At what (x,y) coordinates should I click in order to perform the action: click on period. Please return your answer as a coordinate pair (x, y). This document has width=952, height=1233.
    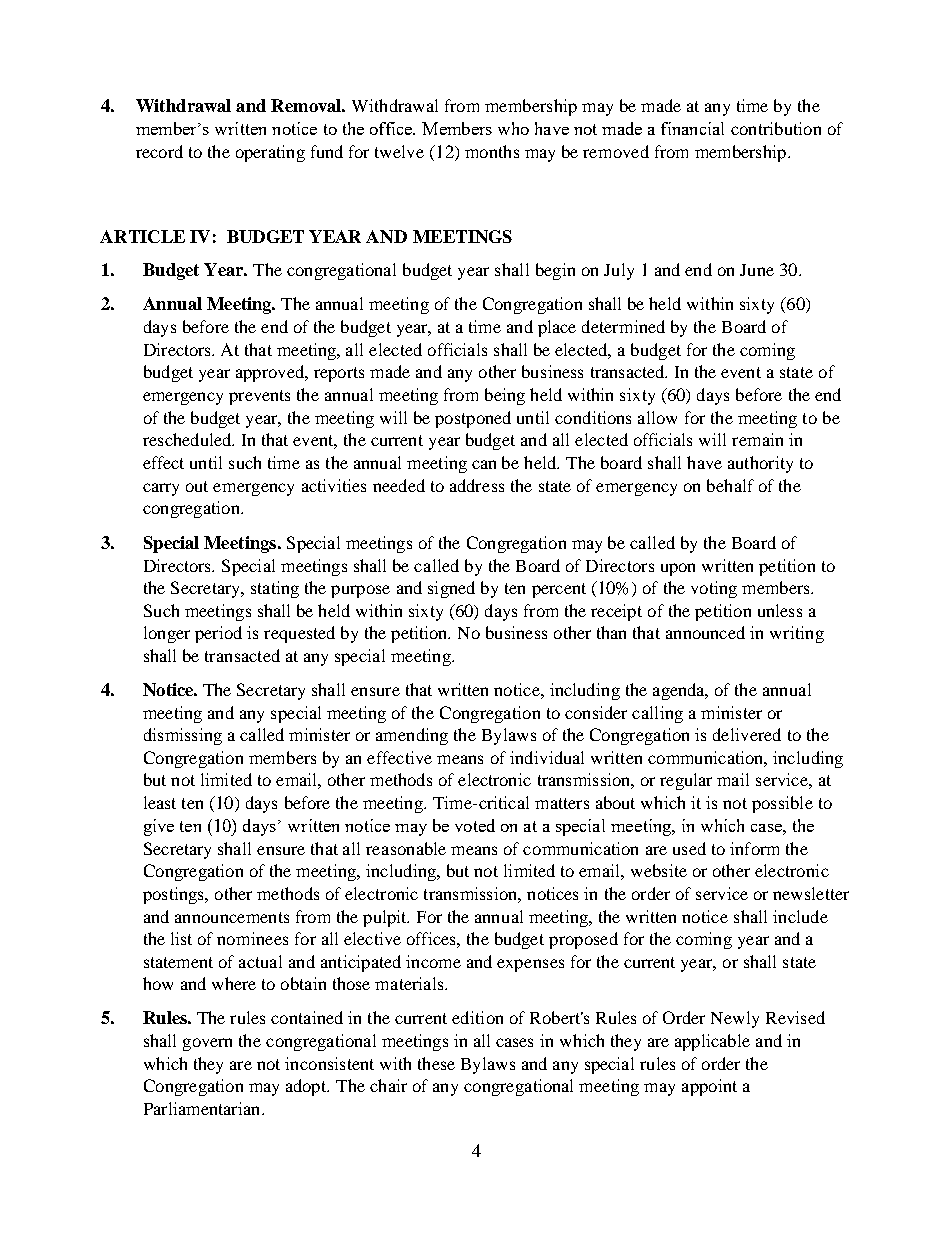
    Looking at the image, I should click on (218, 634).
